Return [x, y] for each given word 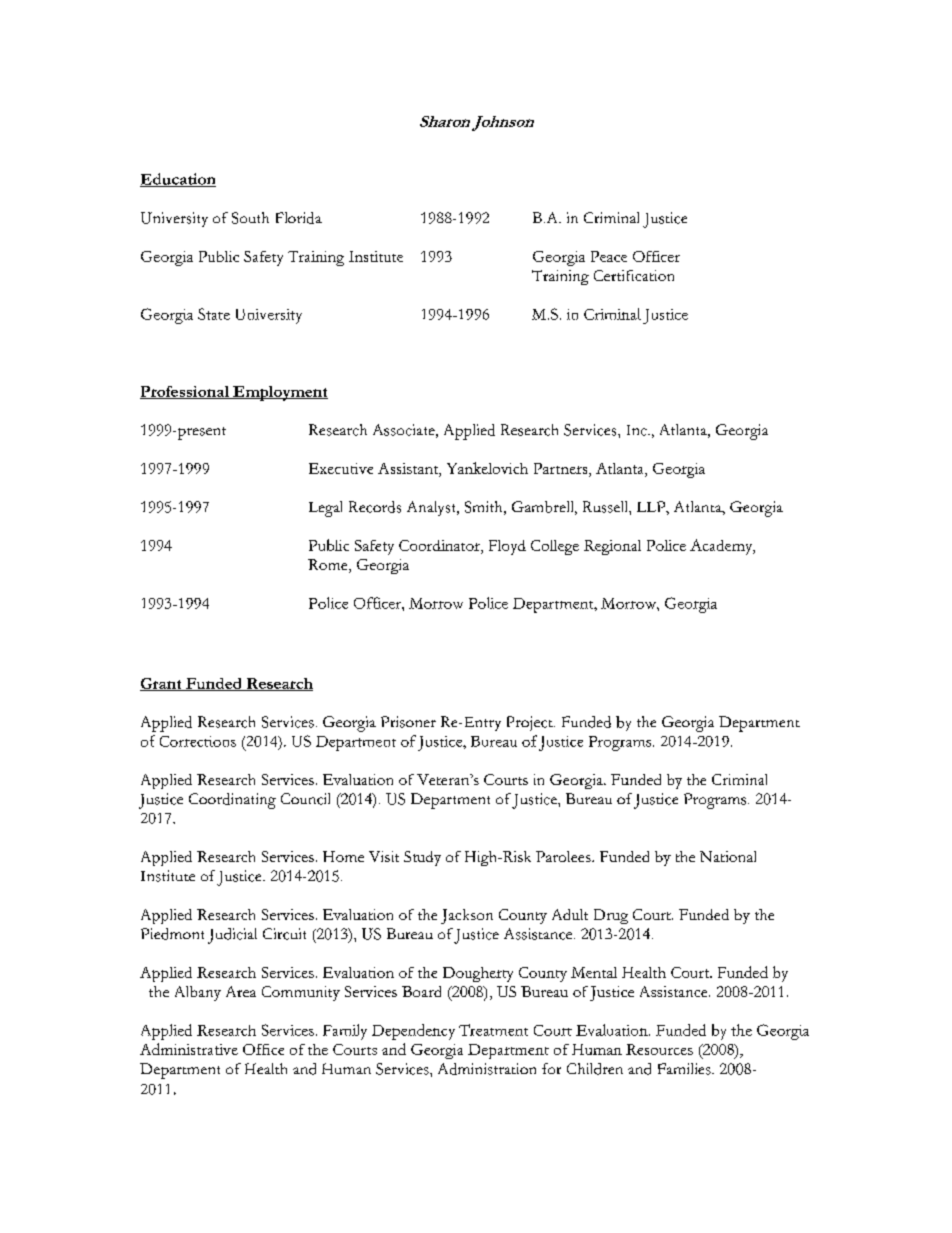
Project [531, 723]
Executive [341, 468]
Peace [609, 256]
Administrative [189, 1049]
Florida [299, 218]
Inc [638, 430]
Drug [611, 916]
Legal [325, 509]
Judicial [232, 936]
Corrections [198, 741]
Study [422, 858]
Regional [612, 547]
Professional [185, 392]
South [250, 218]
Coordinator [440, 547]
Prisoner [408, 722]
